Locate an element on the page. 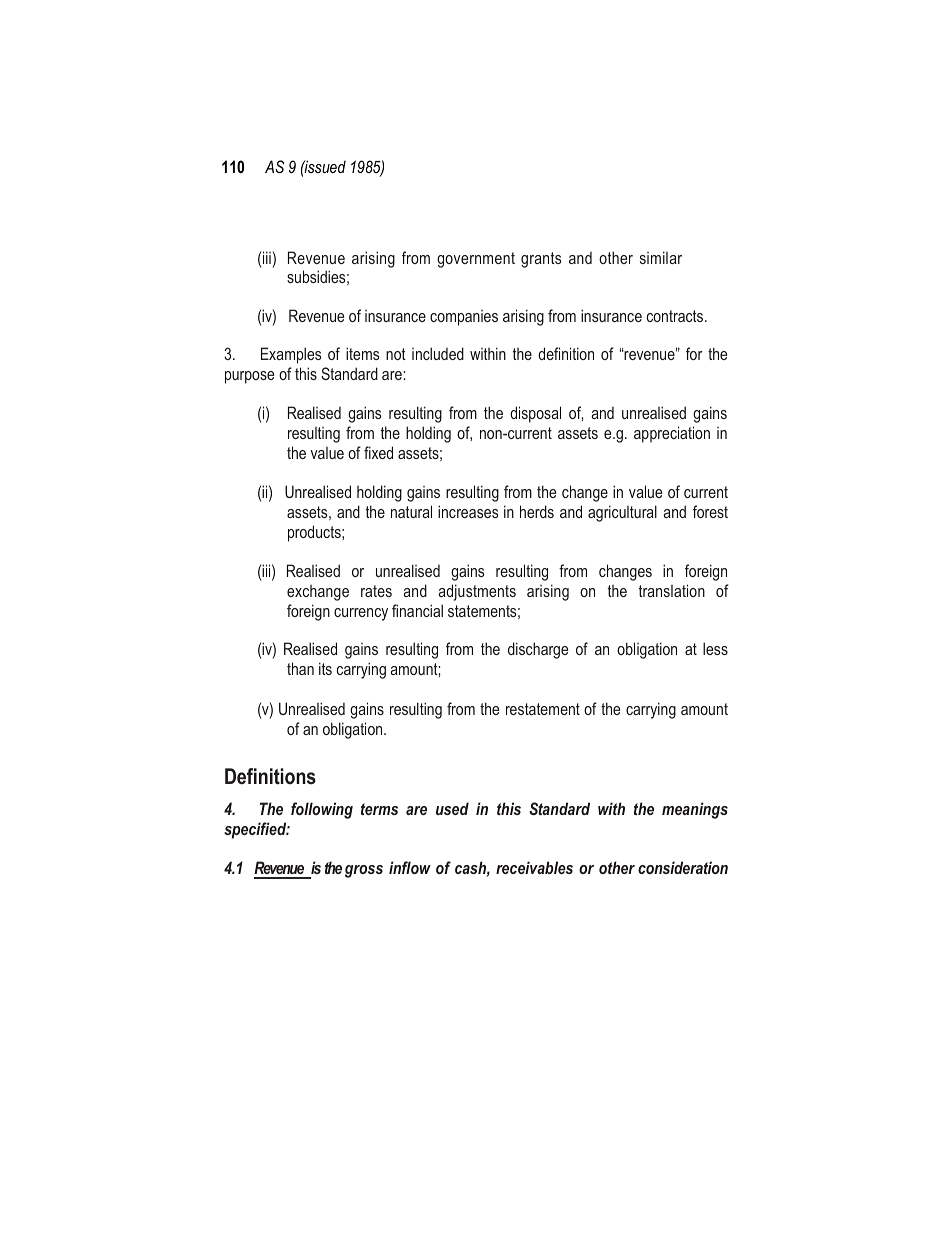 The image size is (952, 1233). receivables is located at coordinates (534, 867).
